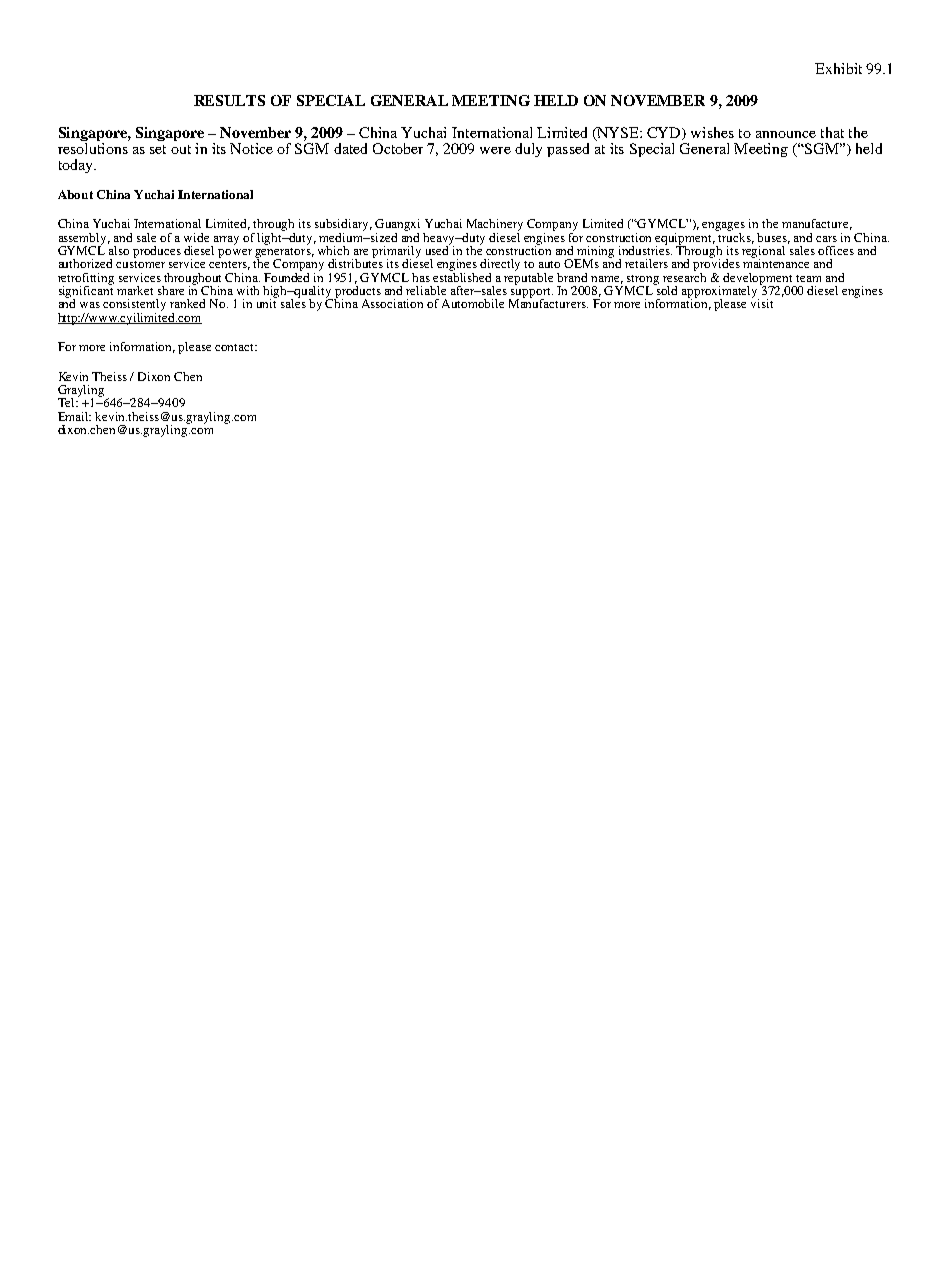 This page has height=1268, width=952. I want to click on wide, so click(196, 237).
